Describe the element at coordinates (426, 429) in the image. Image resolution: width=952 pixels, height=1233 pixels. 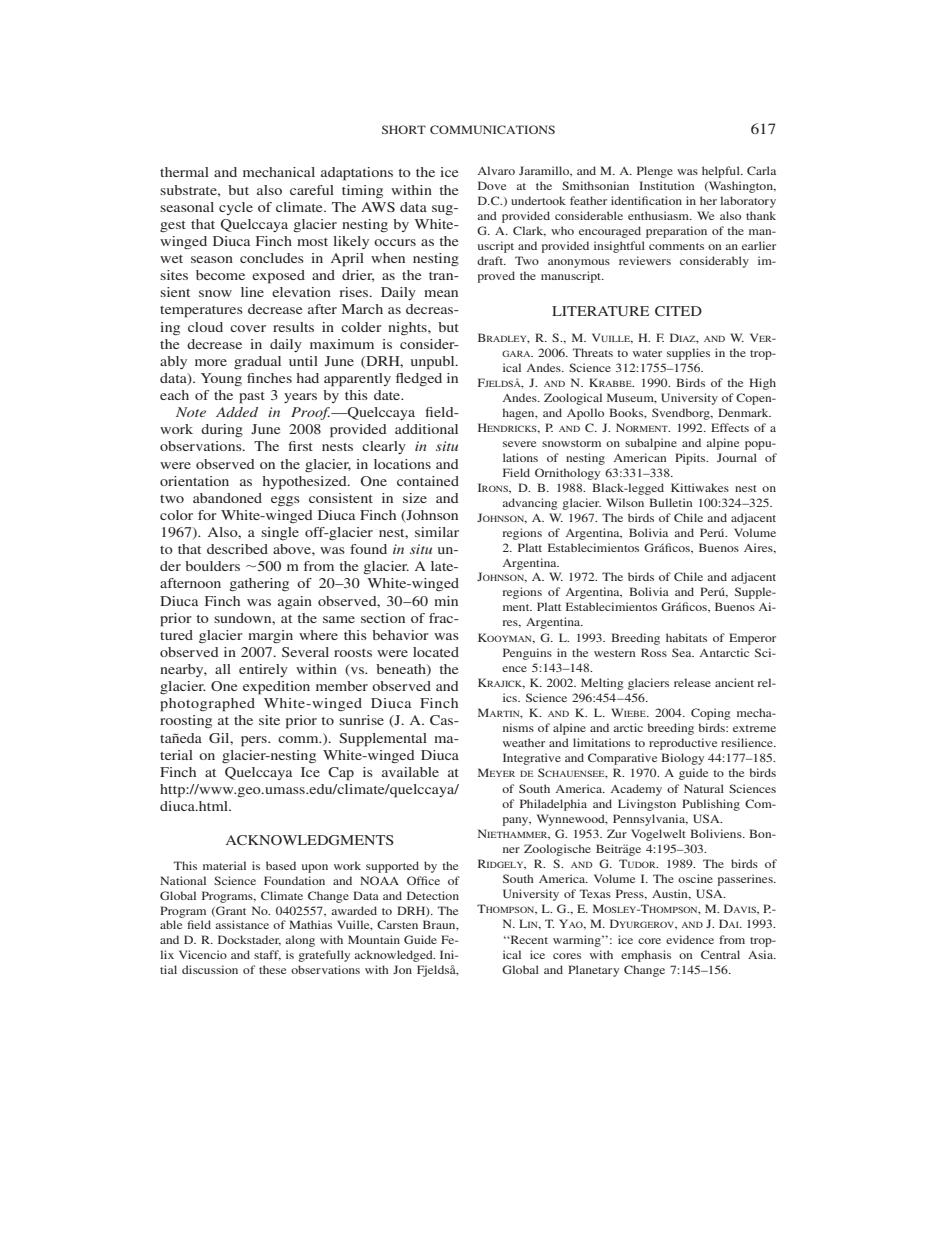
I see `additional` at that location.
